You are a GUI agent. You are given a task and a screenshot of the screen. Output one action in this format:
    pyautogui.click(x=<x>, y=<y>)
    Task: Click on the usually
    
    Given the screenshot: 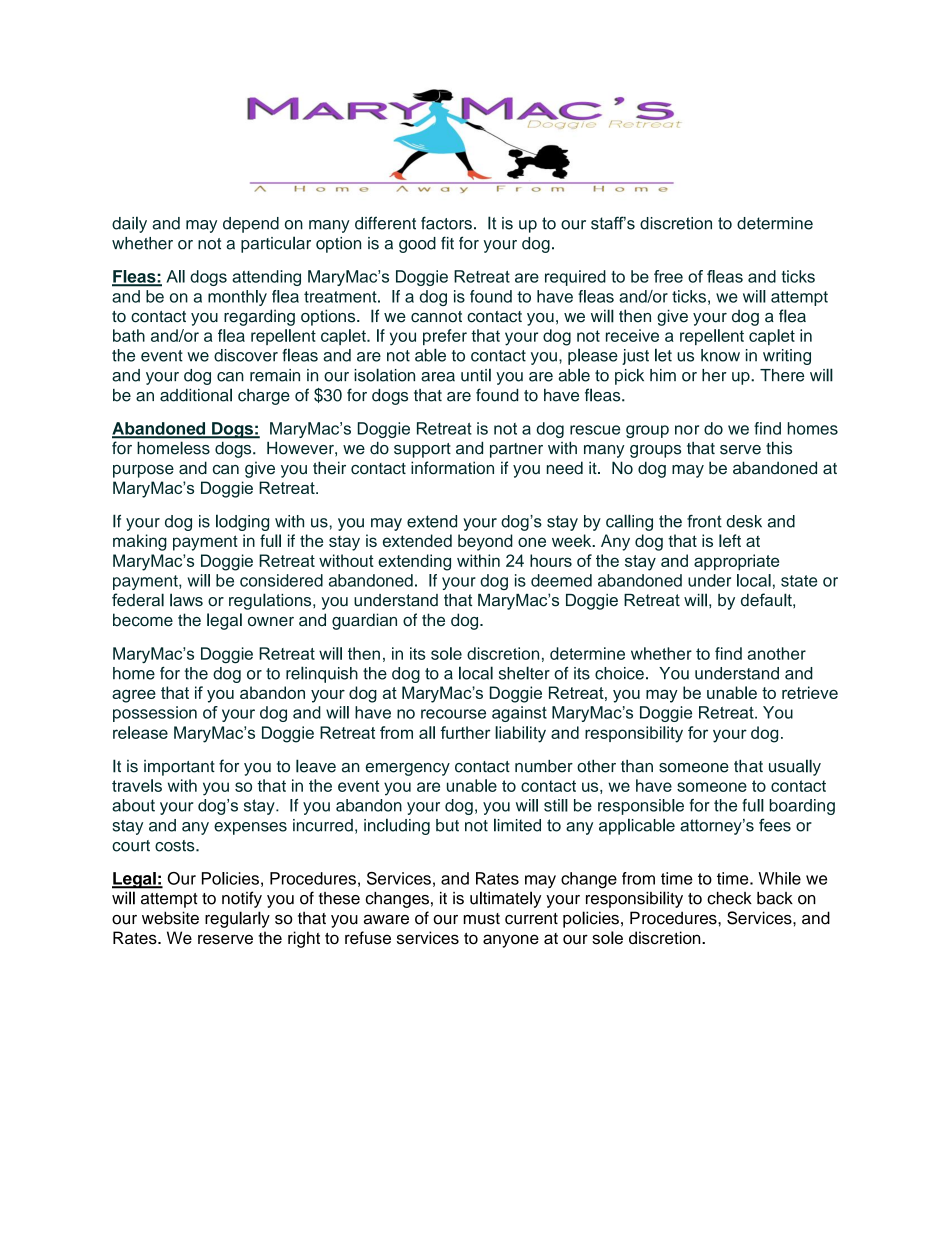 What is the action you would take?
    pyautogui.click(x=795, y=767)
